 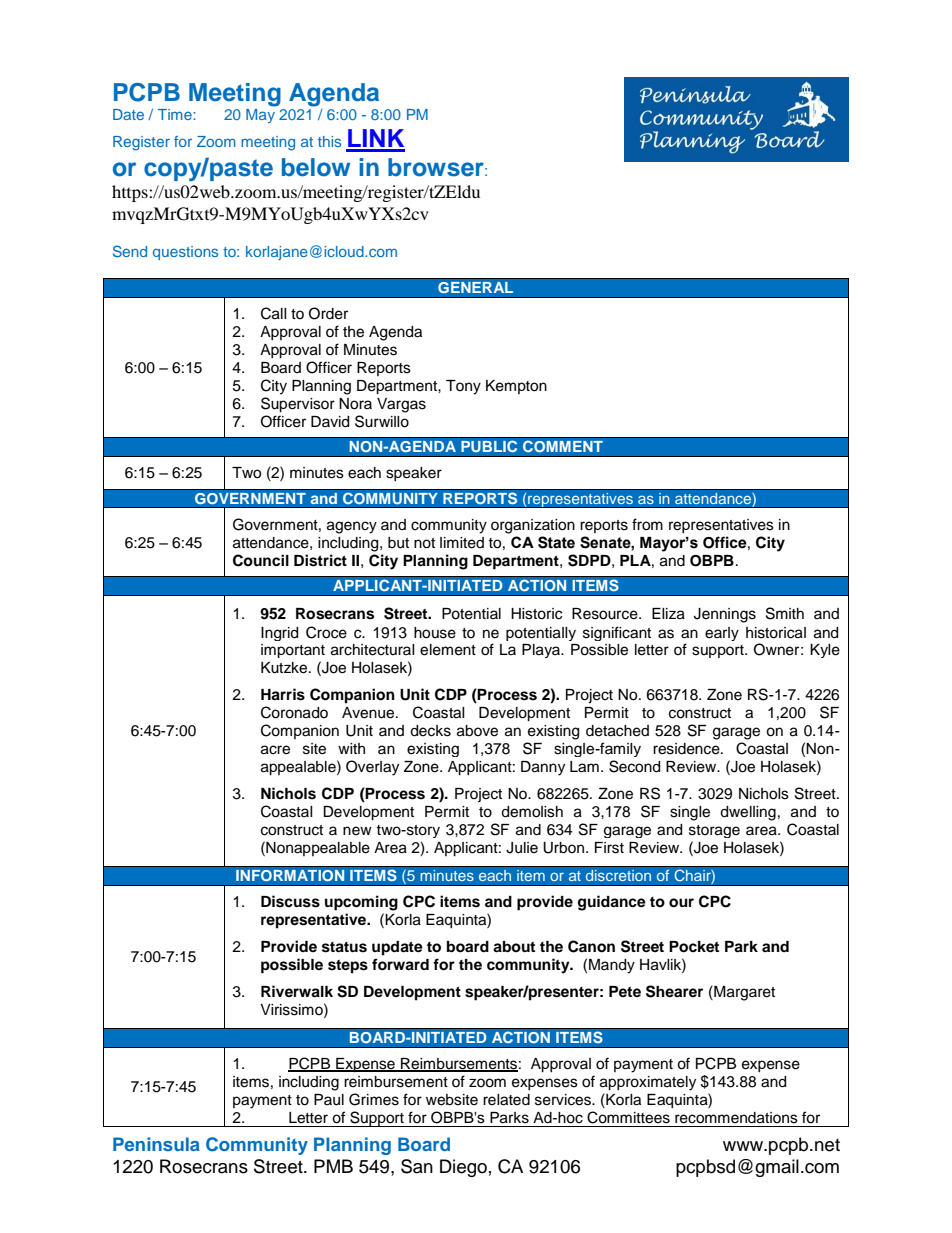 What do you see at coordinates (401, 405) in the screenshot?
I see `Vargas` at bounding box center [401, 405].
